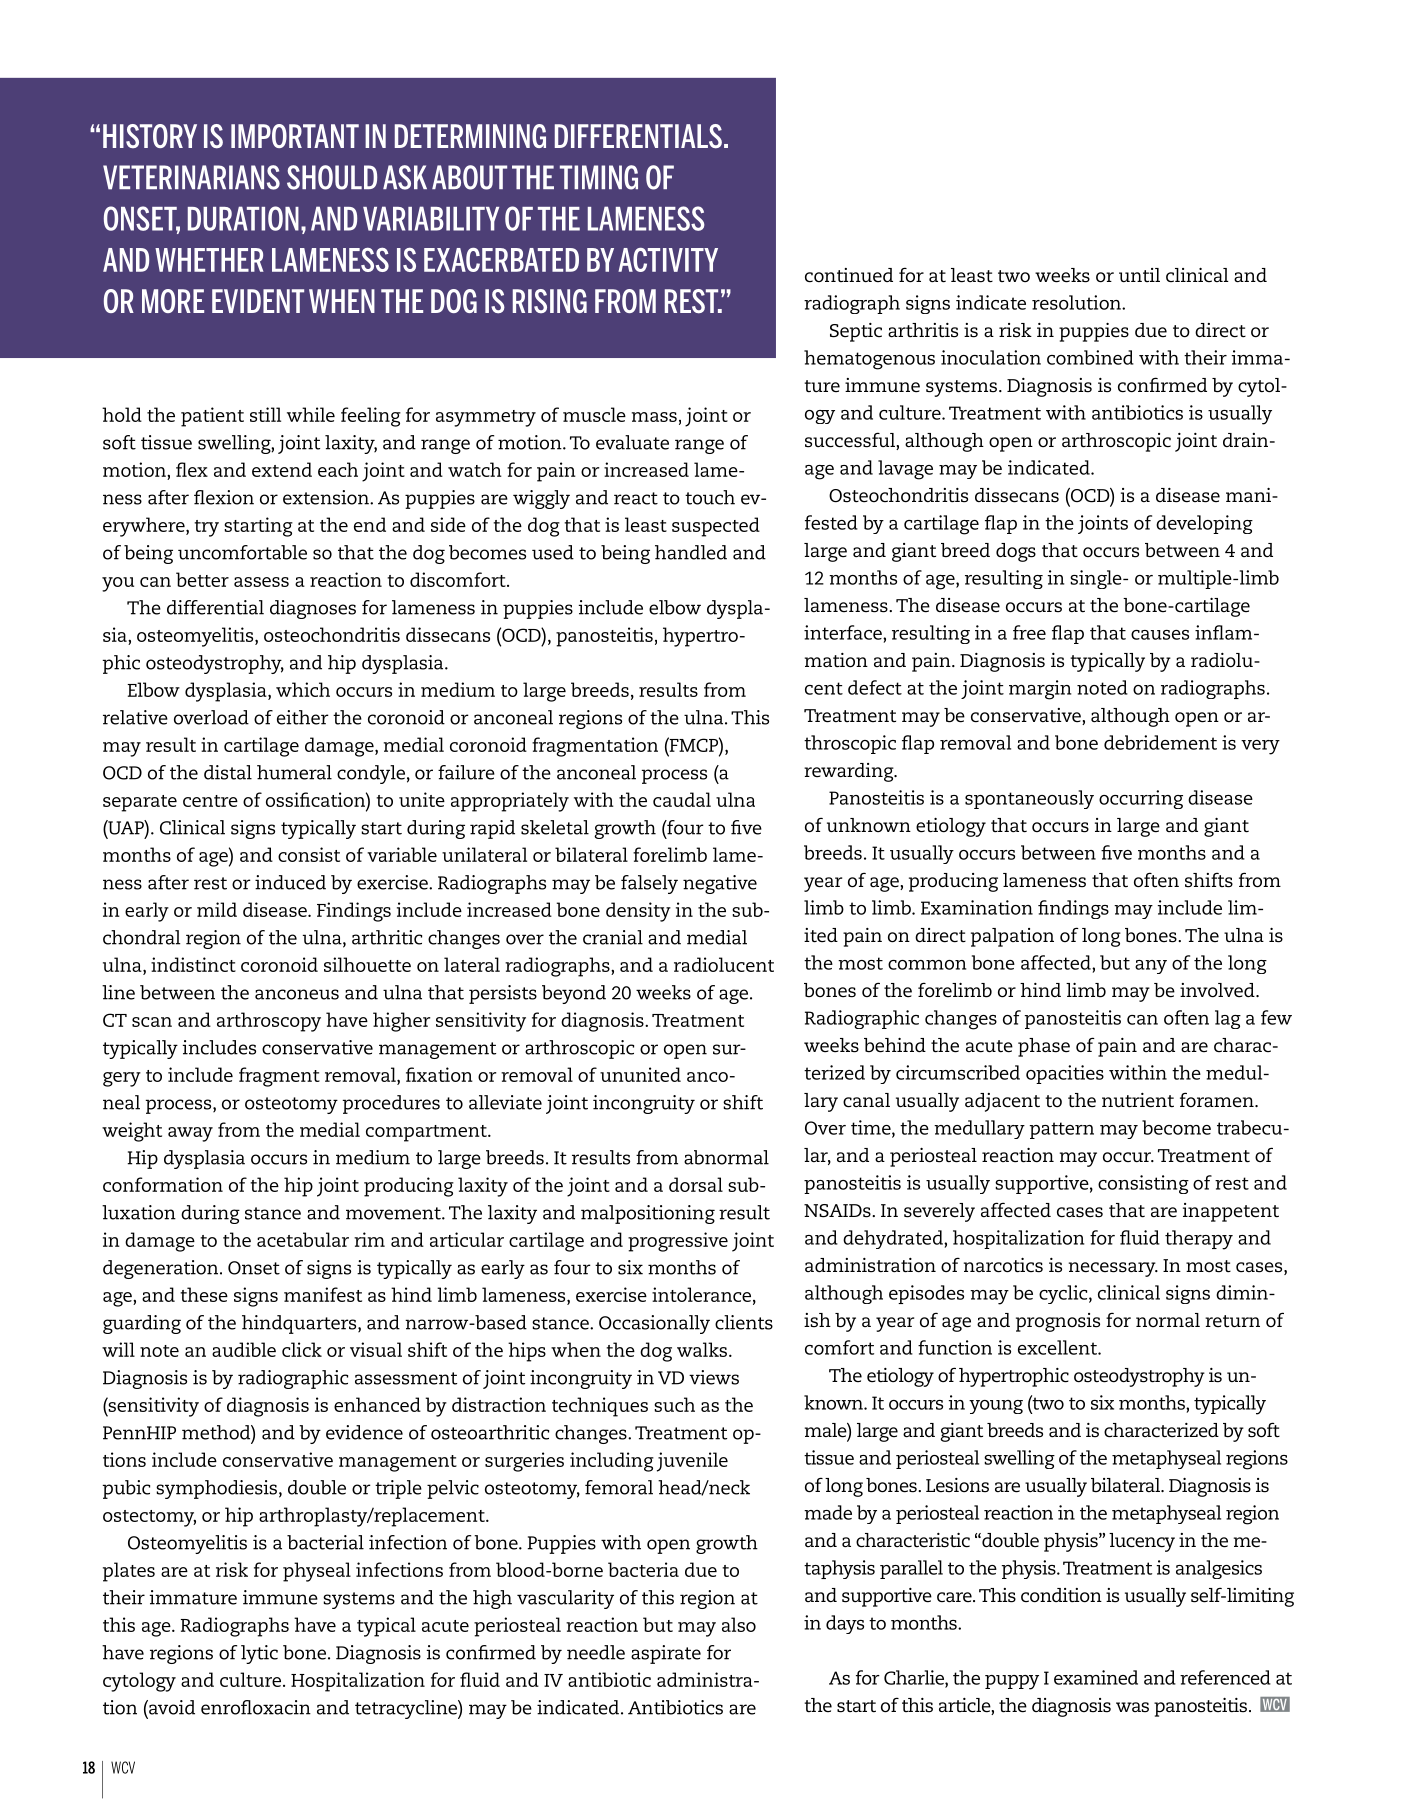 The image size is (1402, 1815). What do you see at coordinates (1139, 275) in the screenshot?
I see `until` at bounding box center [1139, 275].
